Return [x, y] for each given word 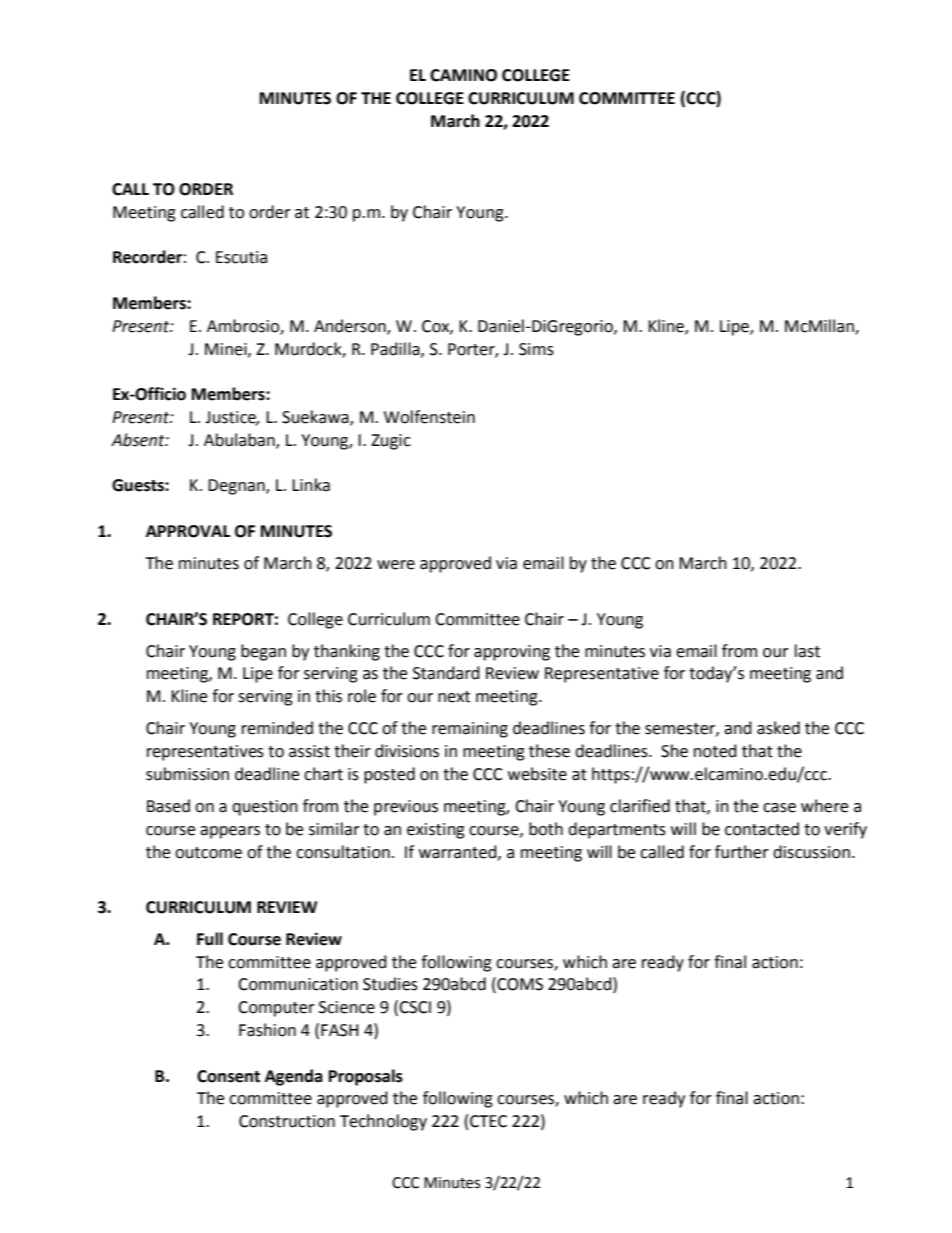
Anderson [351, 327]
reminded [277, 728]
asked [778, 728]
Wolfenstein [429, 417]
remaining [470, 730]
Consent [228, 1076]
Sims [536, 349]
